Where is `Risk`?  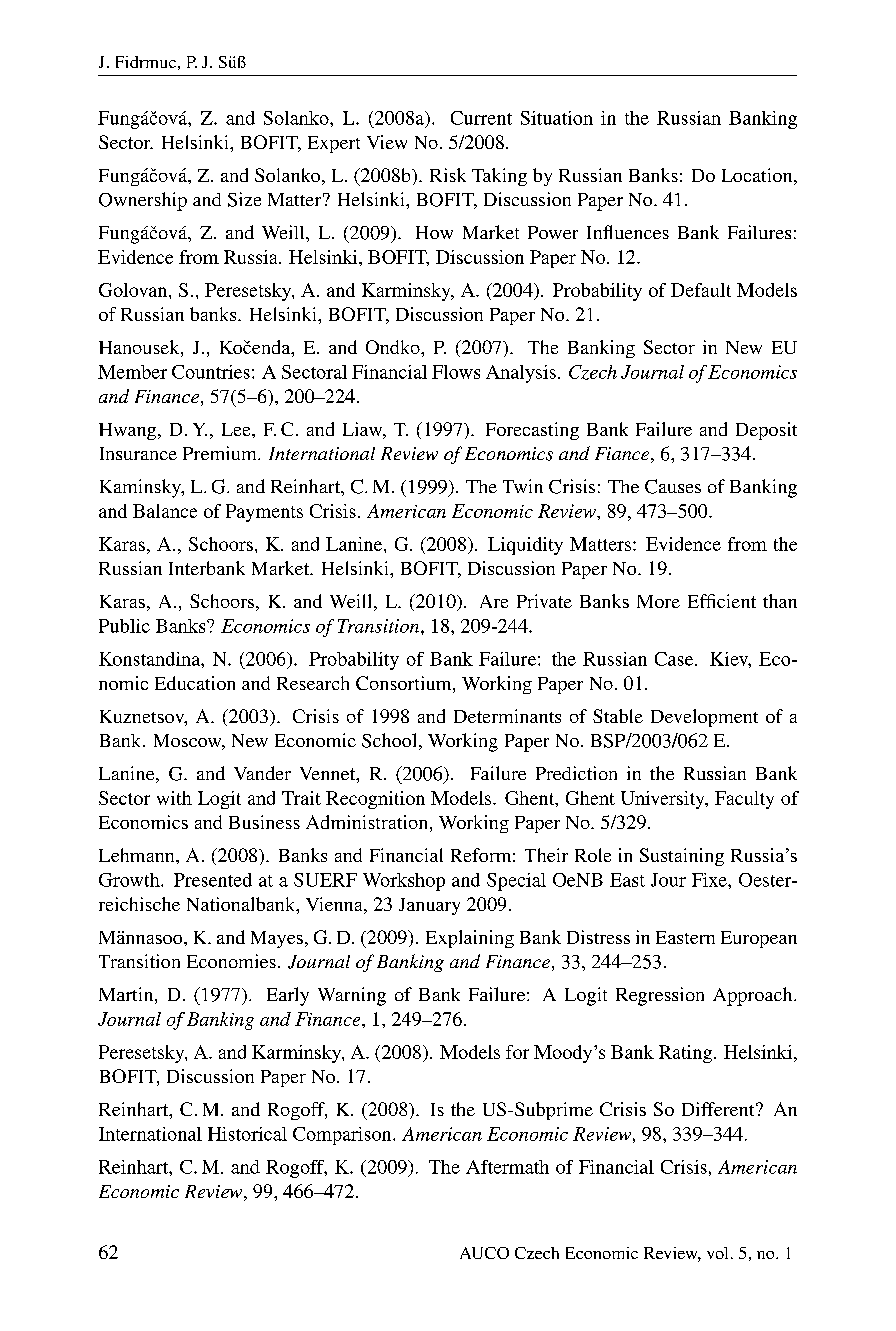 Risk is located at coordinates (448, 175).
